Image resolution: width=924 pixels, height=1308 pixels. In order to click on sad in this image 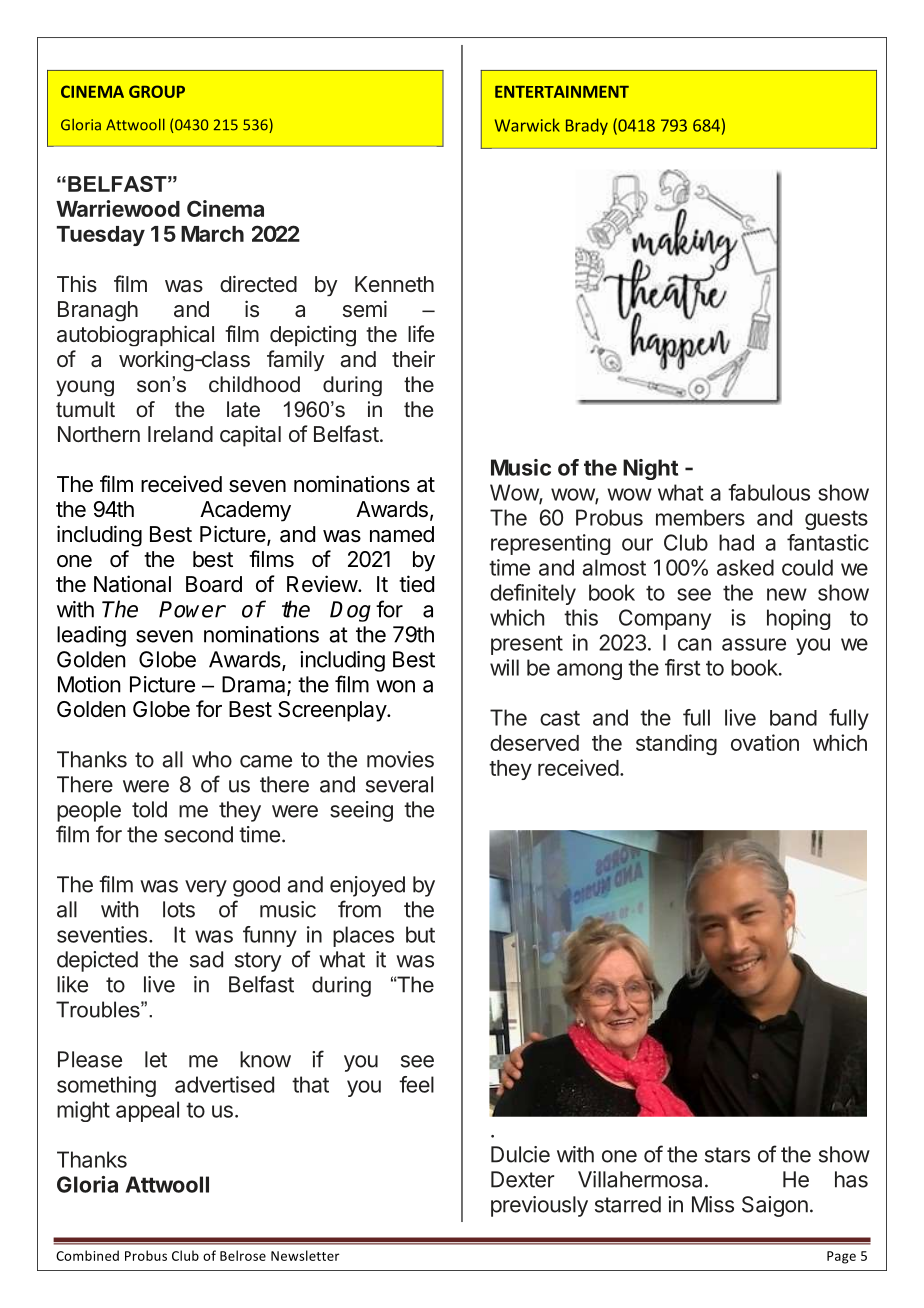, I will do `click(206, 959)`.
